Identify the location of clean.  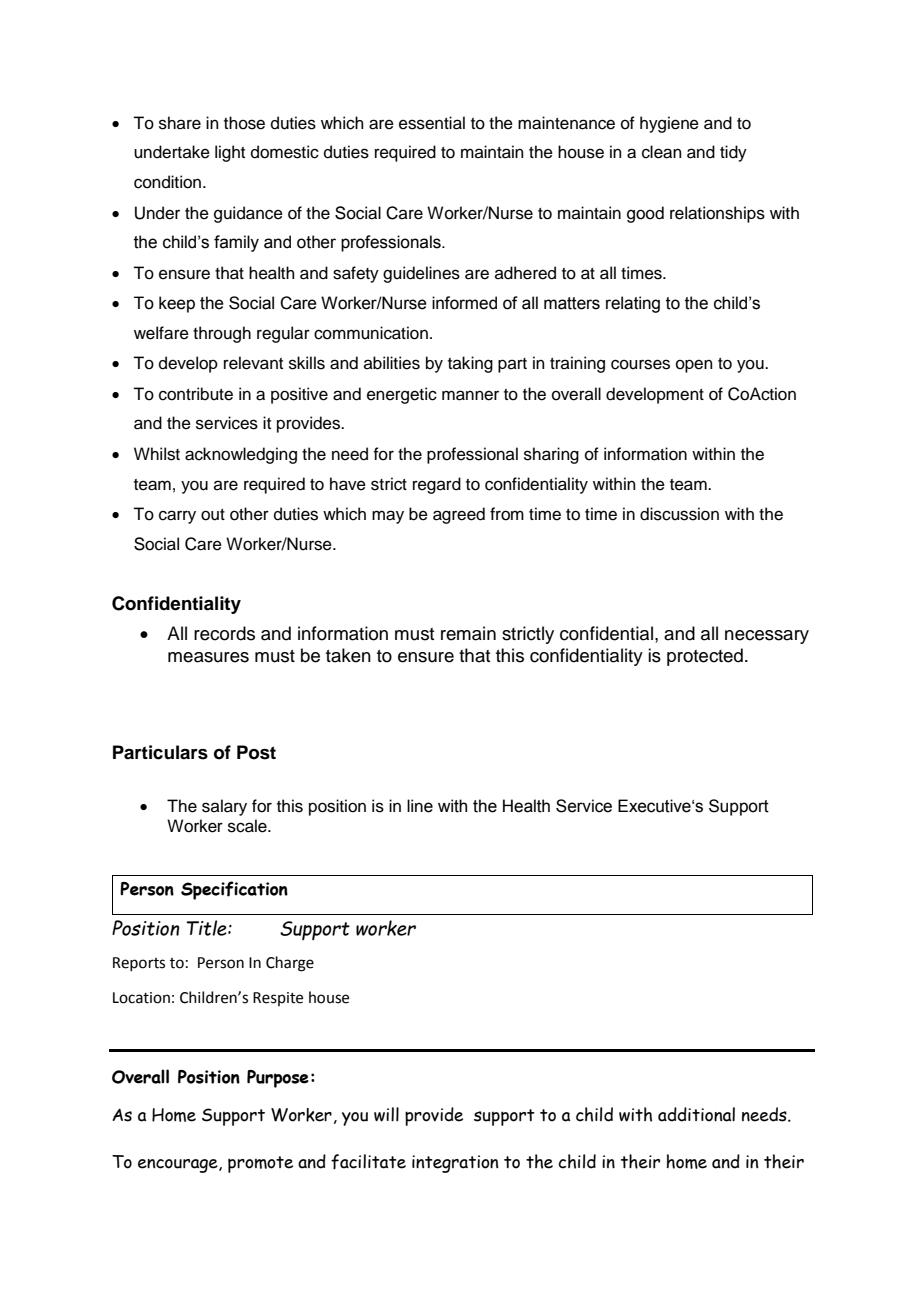
(662, 152).
